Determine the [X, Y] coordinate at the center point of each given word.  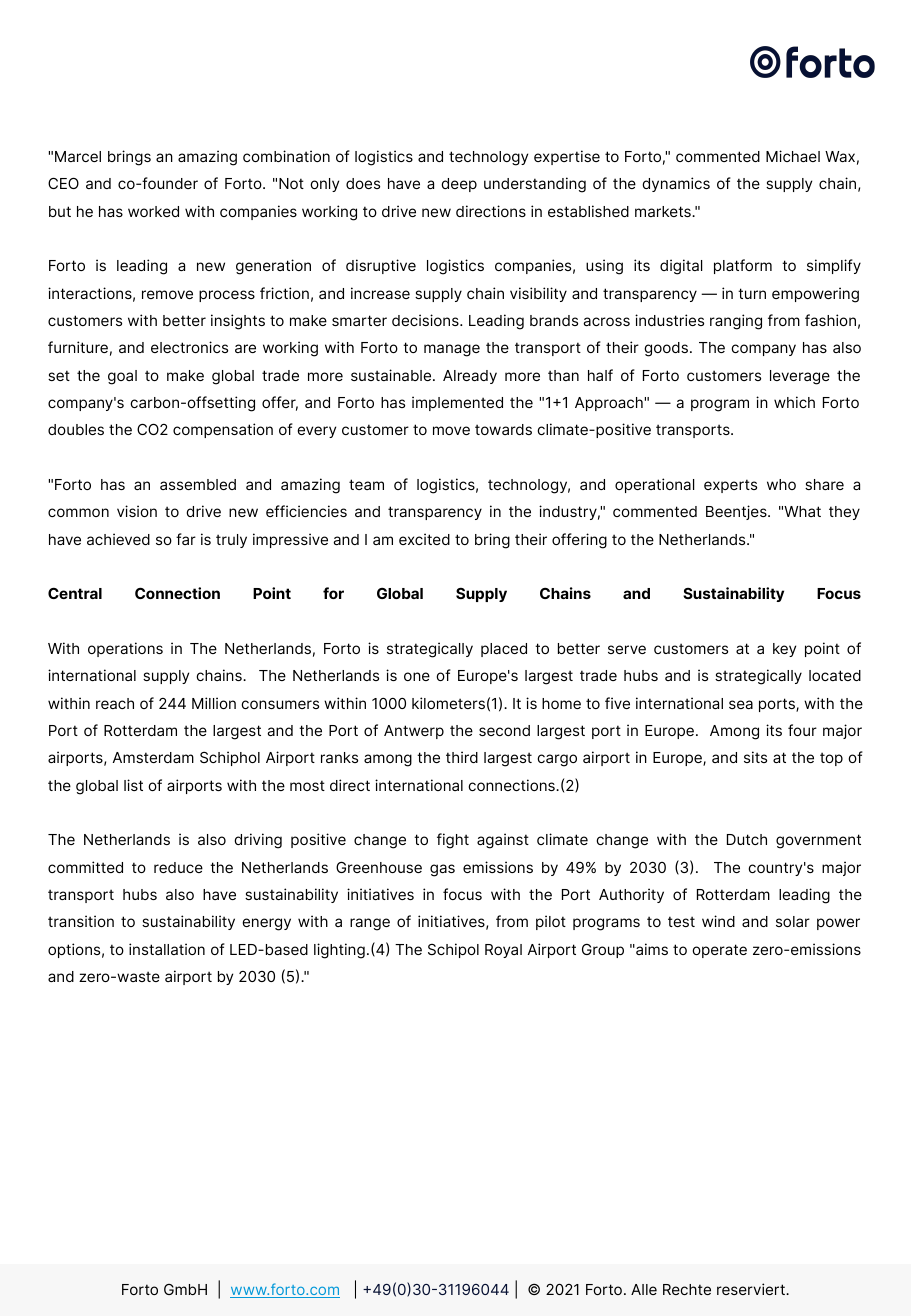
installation [167, 949]
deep [459, 185]
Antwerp [414, 732]
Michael [793, 156]
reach [115, 703]
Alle [644, 1289]
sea [741, 704]
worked [153, 211]
